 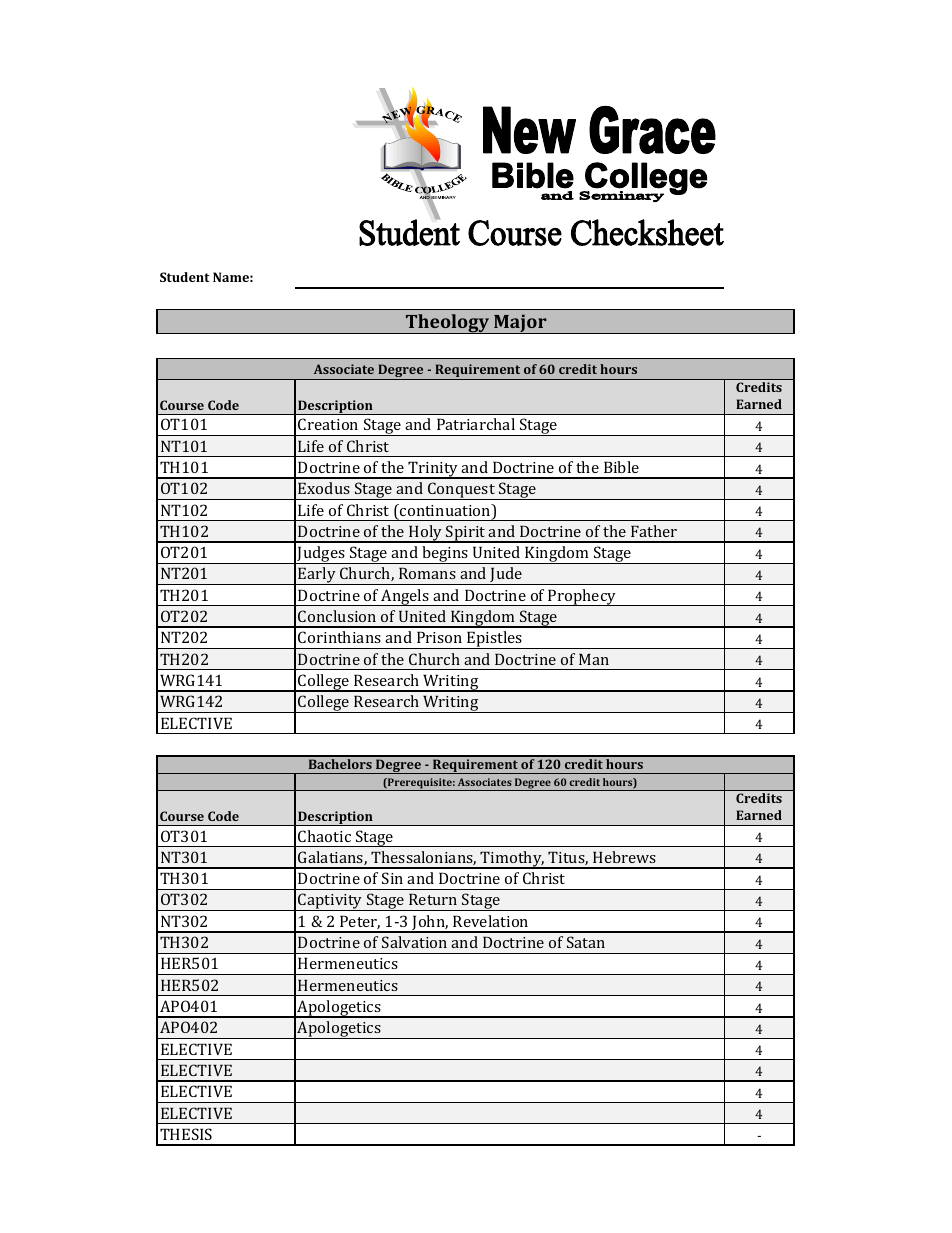 I want to click on Captivity, so click(x=330, y=902).
